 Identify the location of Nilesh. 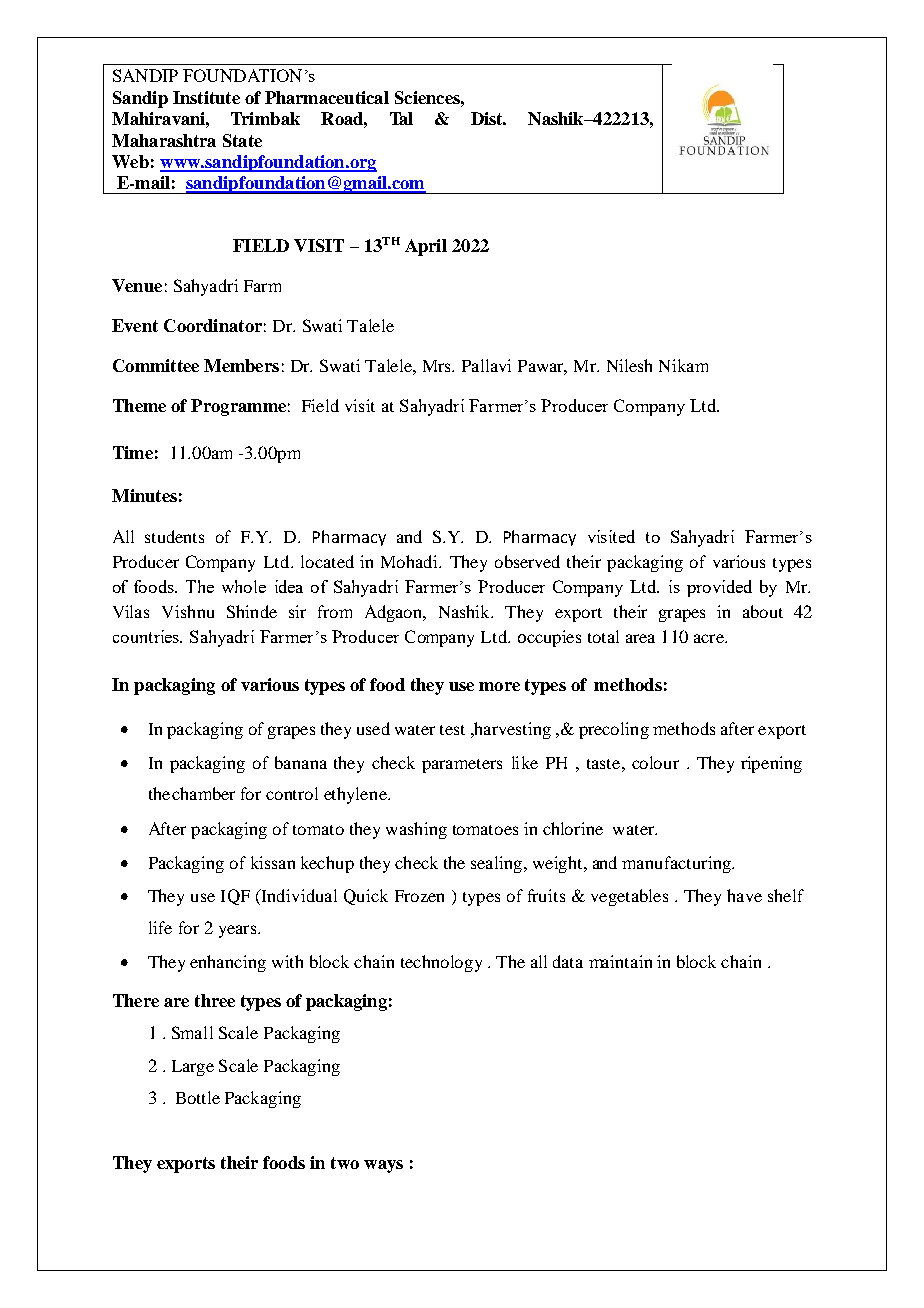
(629, 365).
